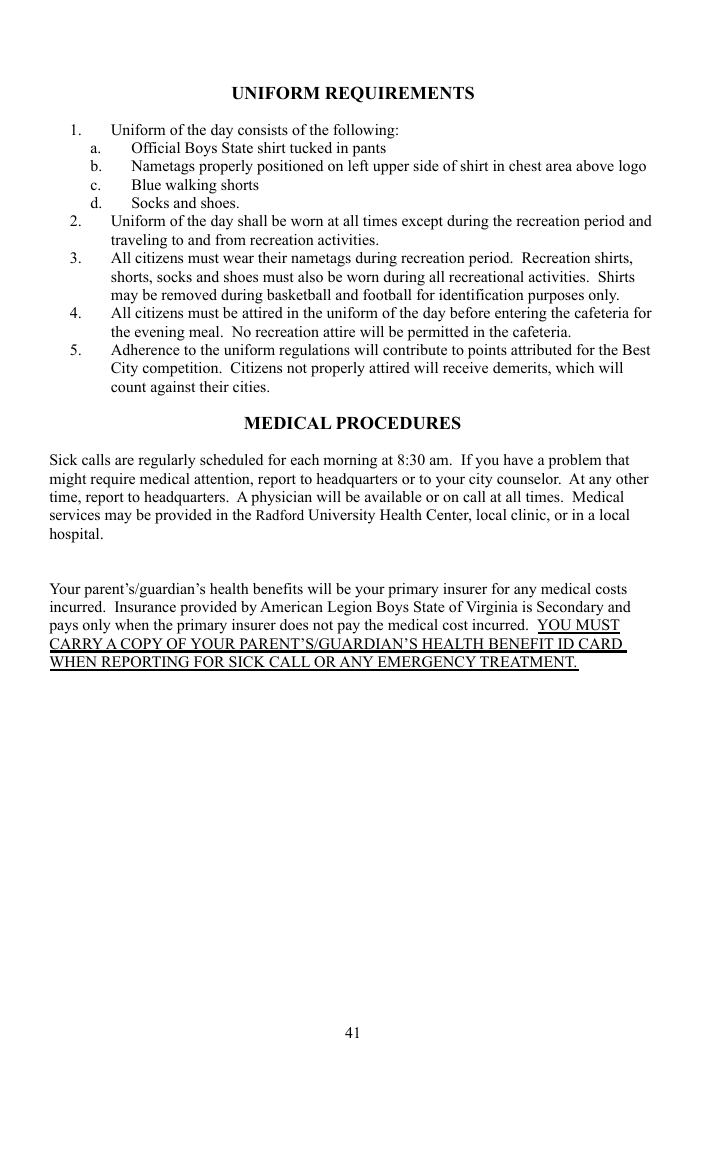 The width and height of the screenshot is (707, 1150). What do you see at coordinates (570, 608) in the screenshot?
I see `Secondary` at bounding box center [570, 608].
